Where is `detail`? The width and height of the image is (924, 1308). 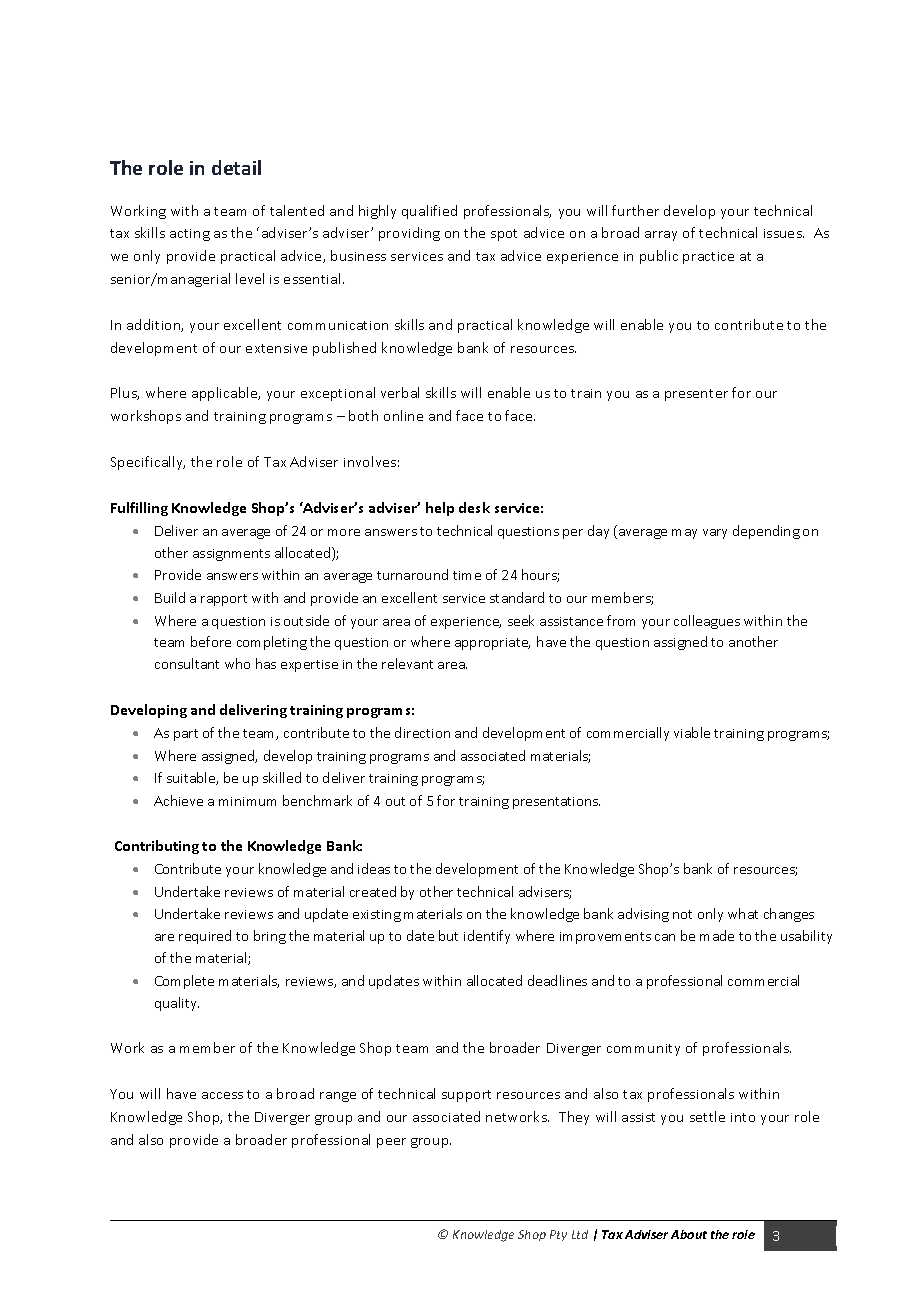 detail is located at coordinates (236, 167).
